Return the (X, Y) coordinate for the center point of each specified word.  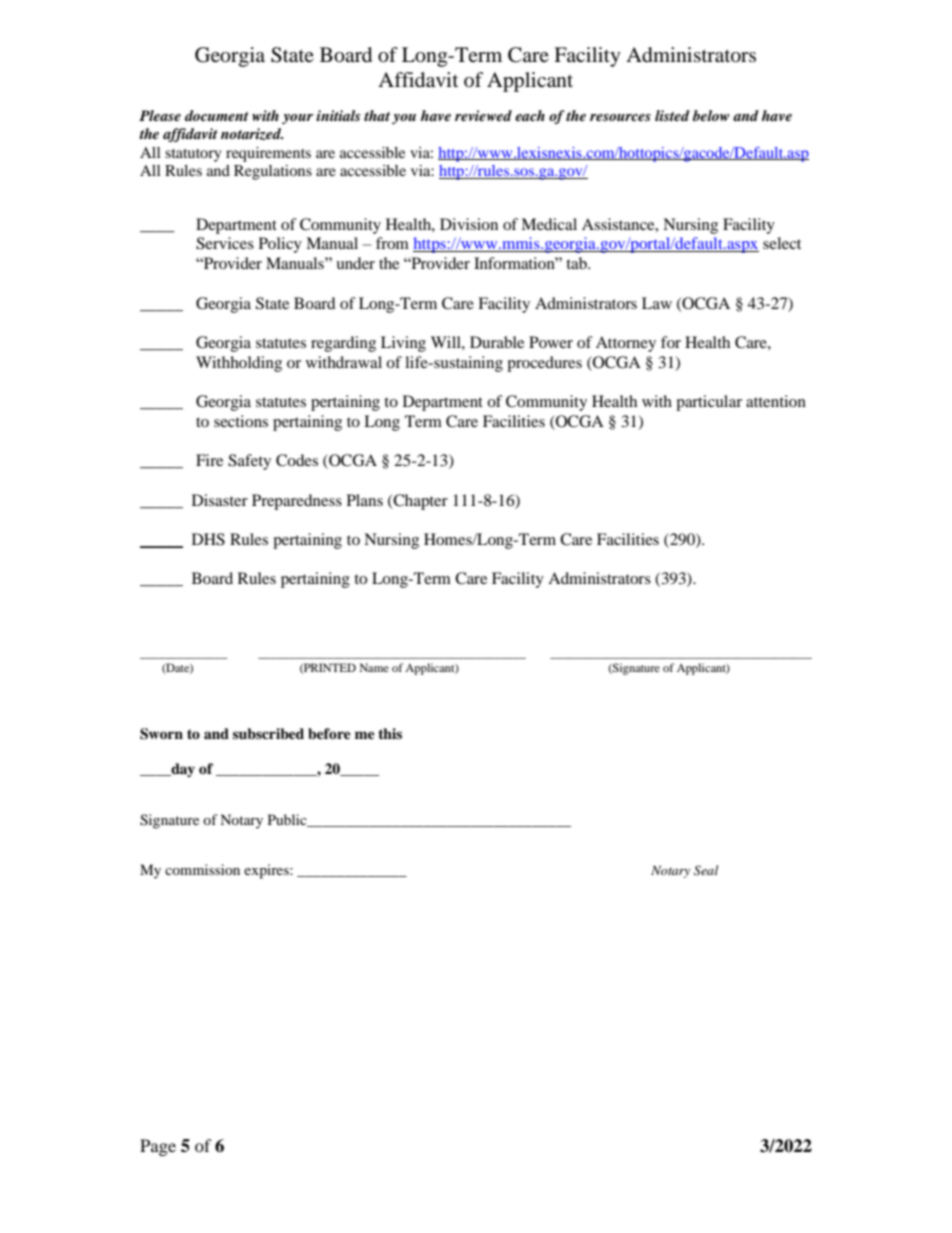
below (711, 115)
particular (709, 403)
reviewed (483, 115)
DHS (208, 539)
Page (158, 1147)
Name (374, 667)
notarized (252, 134)
